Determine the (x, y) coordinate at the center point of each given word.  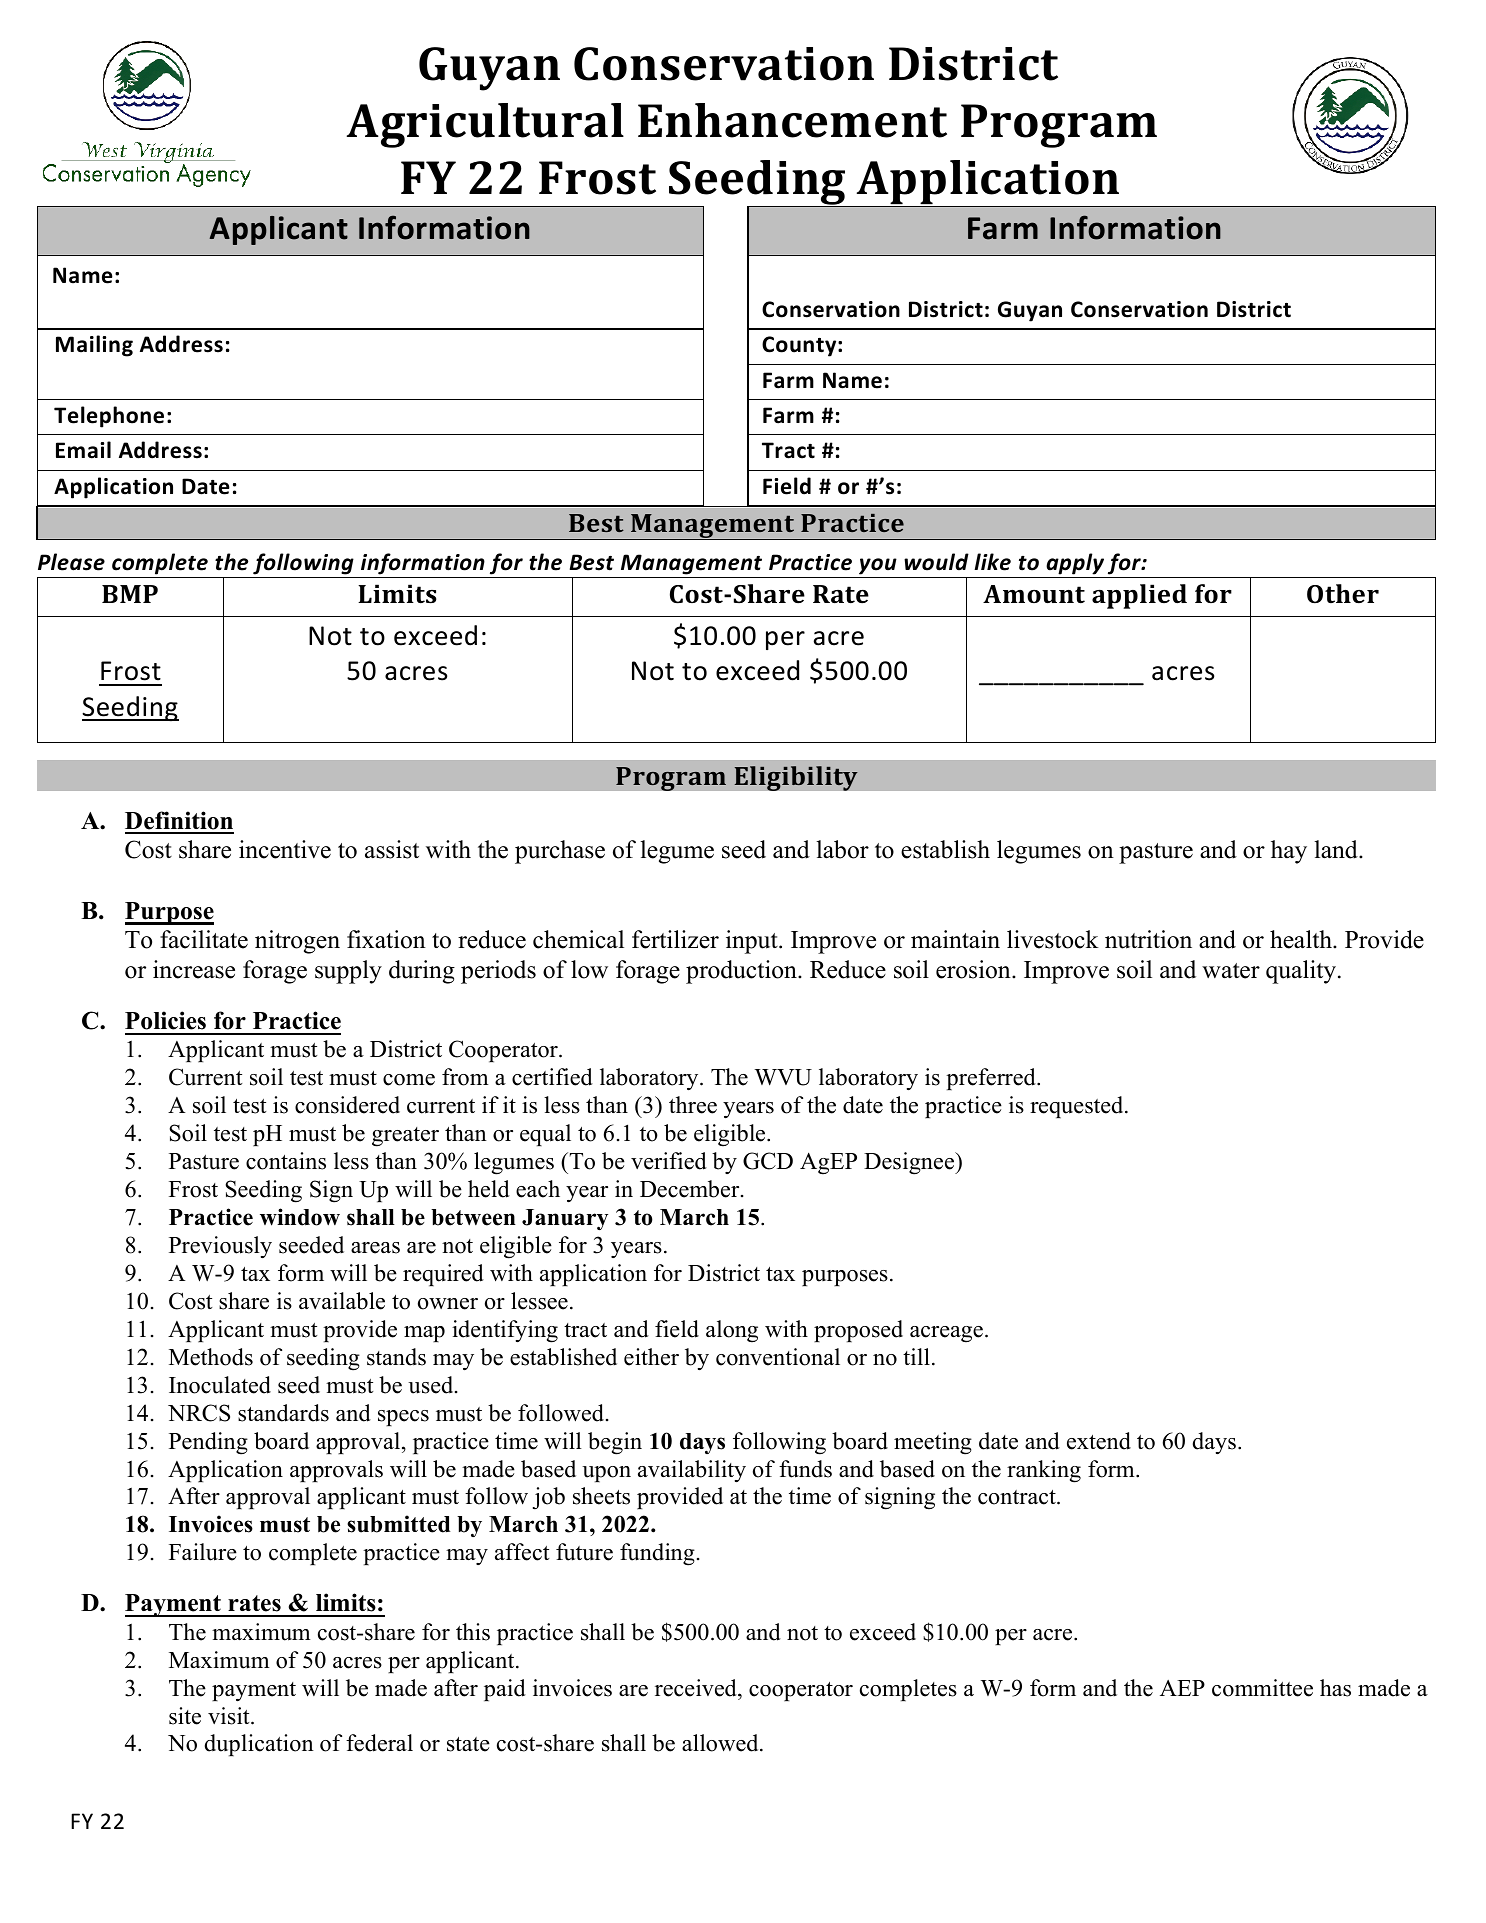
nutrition (1148, 939)
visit (230, 1716)
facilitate (204, 939)
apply (1075, 564)
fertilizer (675, 939)
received (697, 1688)
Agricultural (485, 125)
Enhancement (792, 120)
